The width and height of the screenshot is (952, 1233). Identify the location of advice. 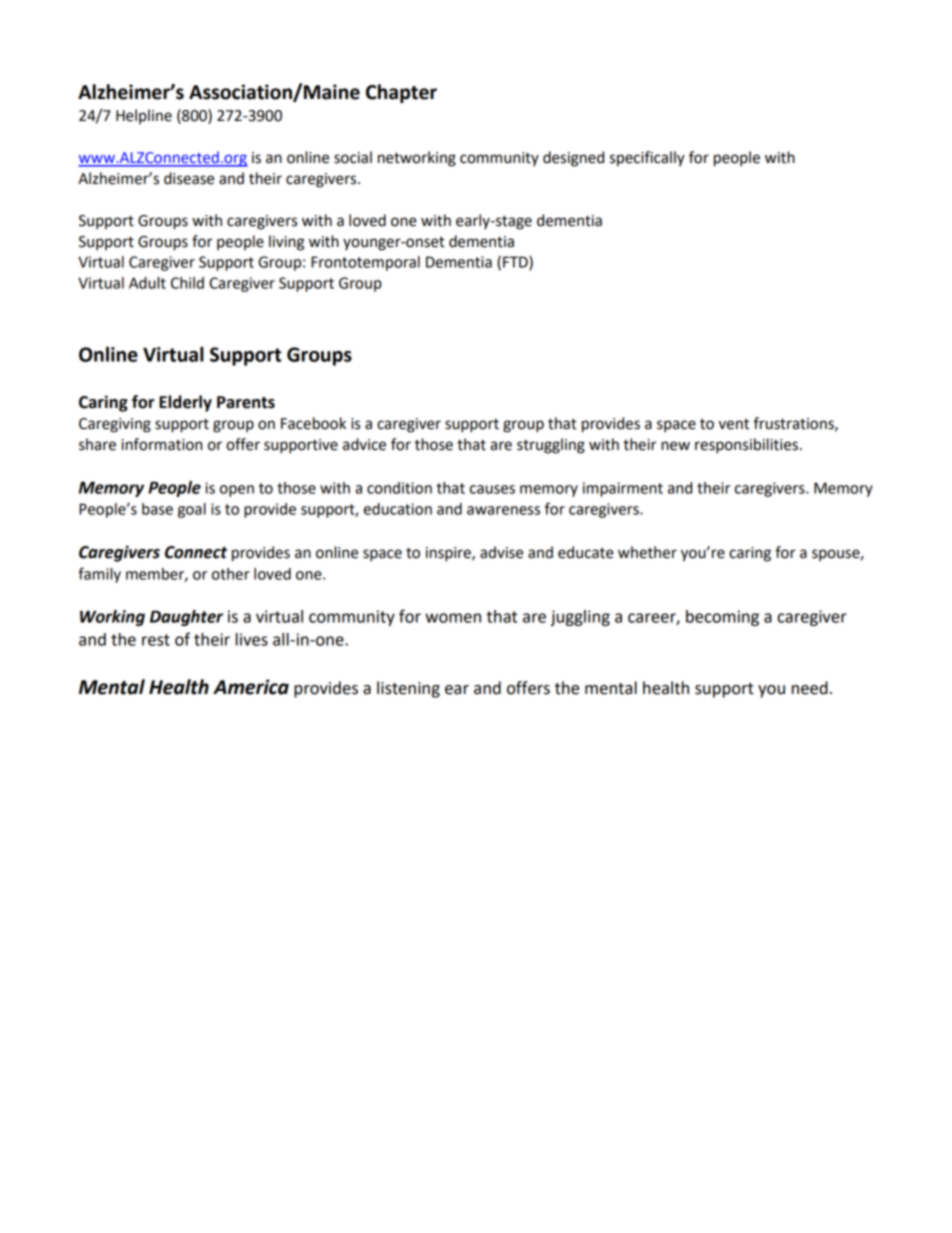
(364, 444).
